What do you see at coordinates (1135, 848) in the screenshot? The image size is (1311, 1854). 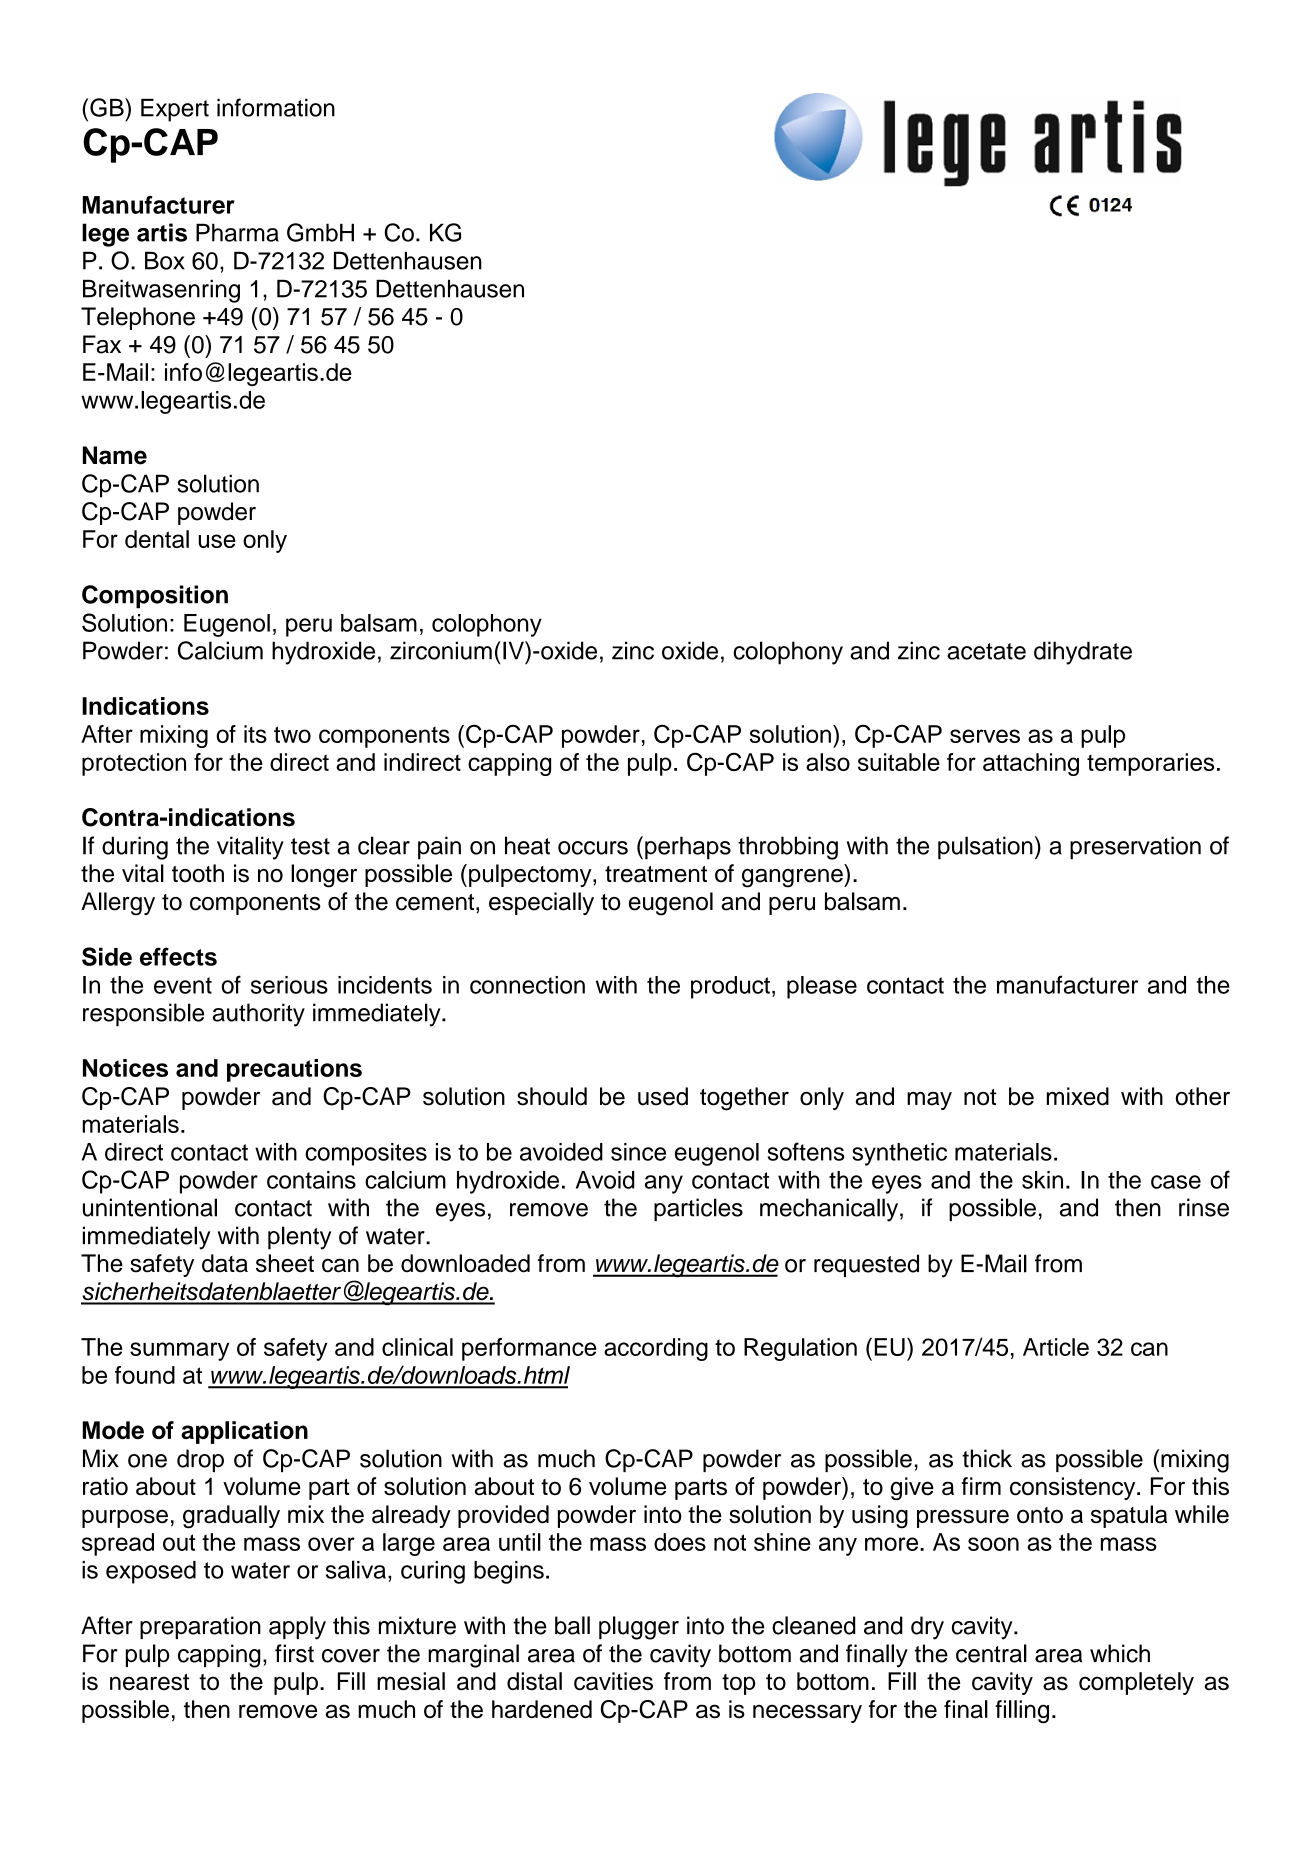 I see `preservation` at bounding box center [1135, 848].
